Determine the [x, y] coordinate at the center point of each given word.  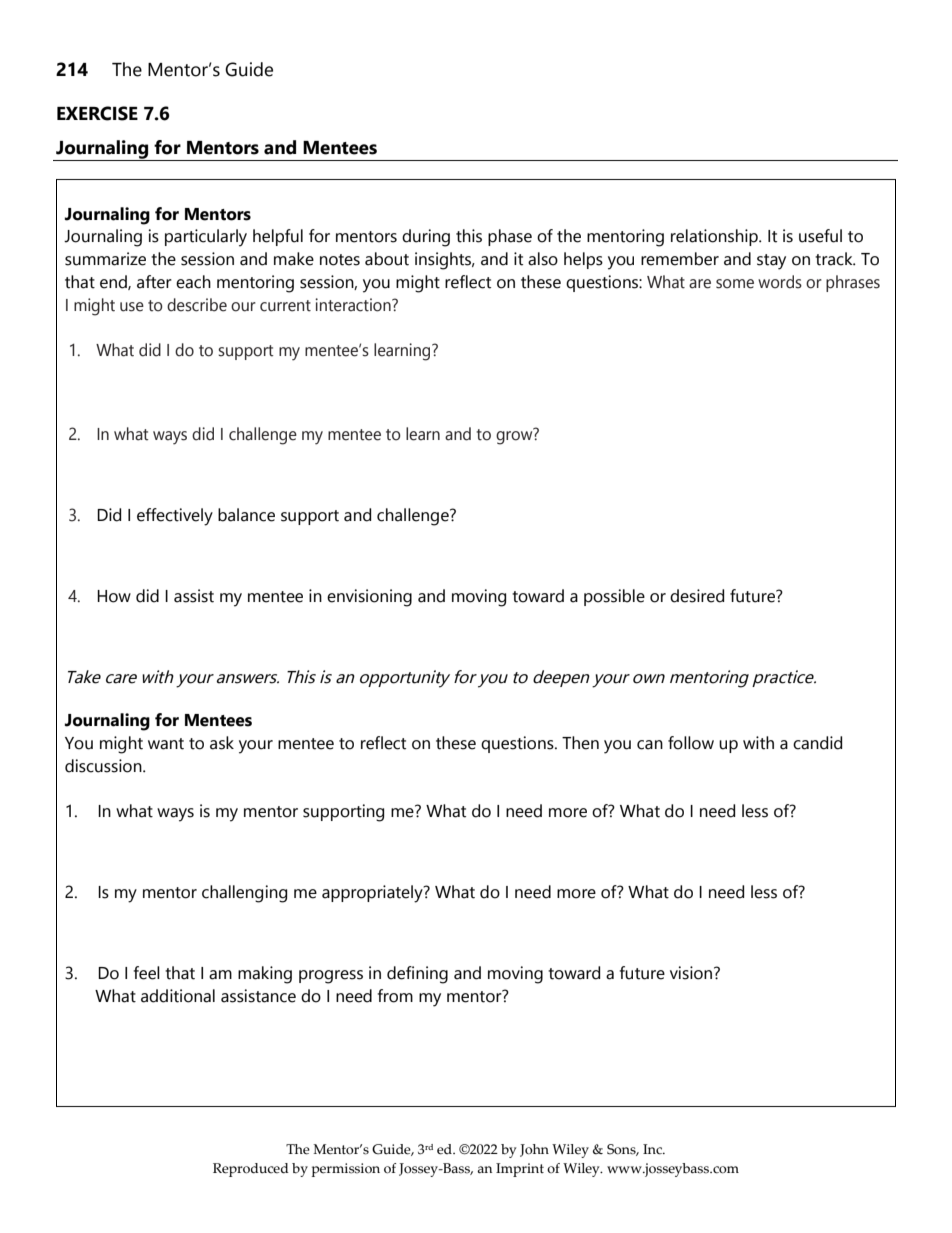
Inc [654, 1149]
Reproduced [251, 1170]
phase [510, 237]
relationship [715, 237]
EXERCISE [97, 113]
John [534, 1150]
